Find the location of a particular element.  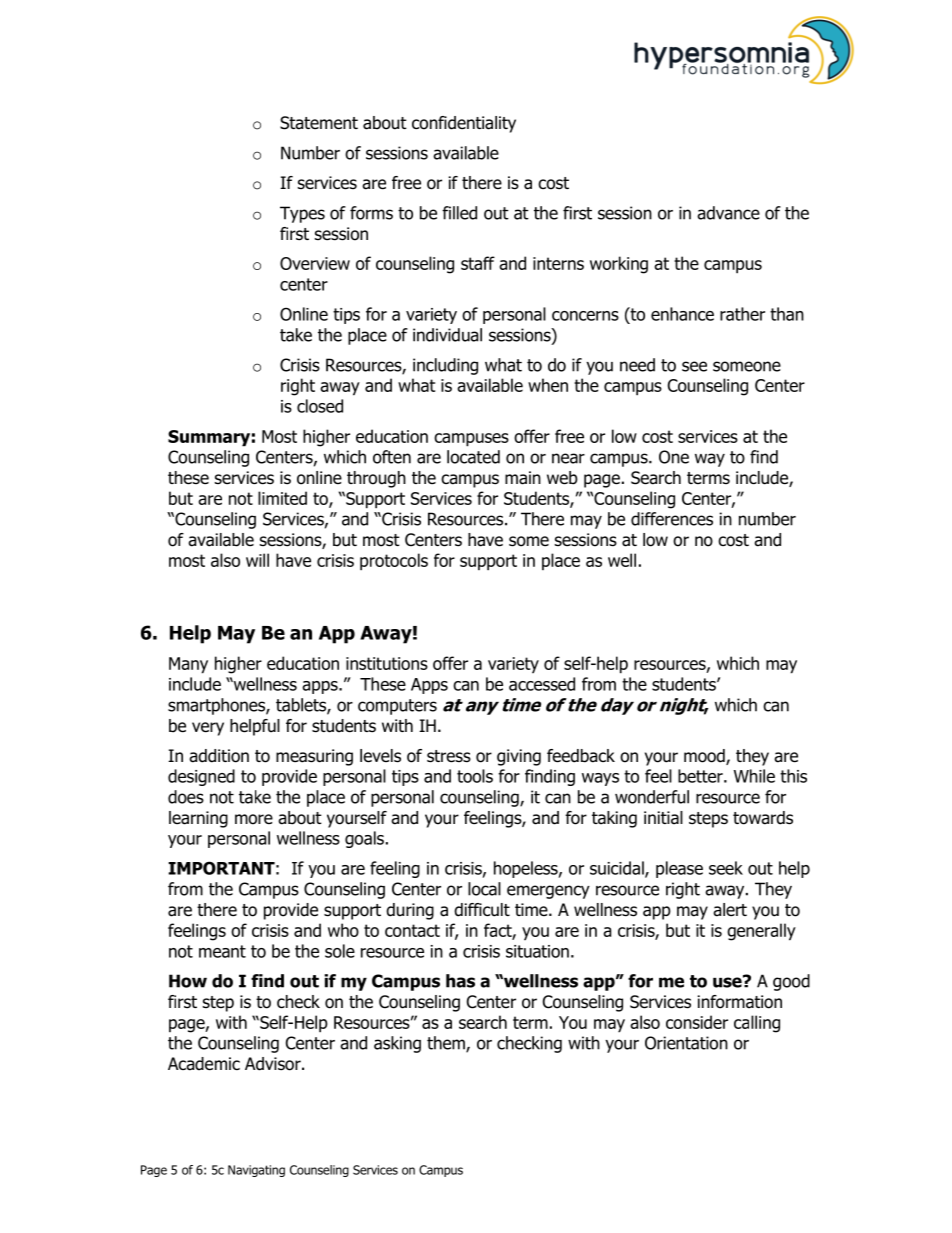

alert is located at coordinates (730, 910).
